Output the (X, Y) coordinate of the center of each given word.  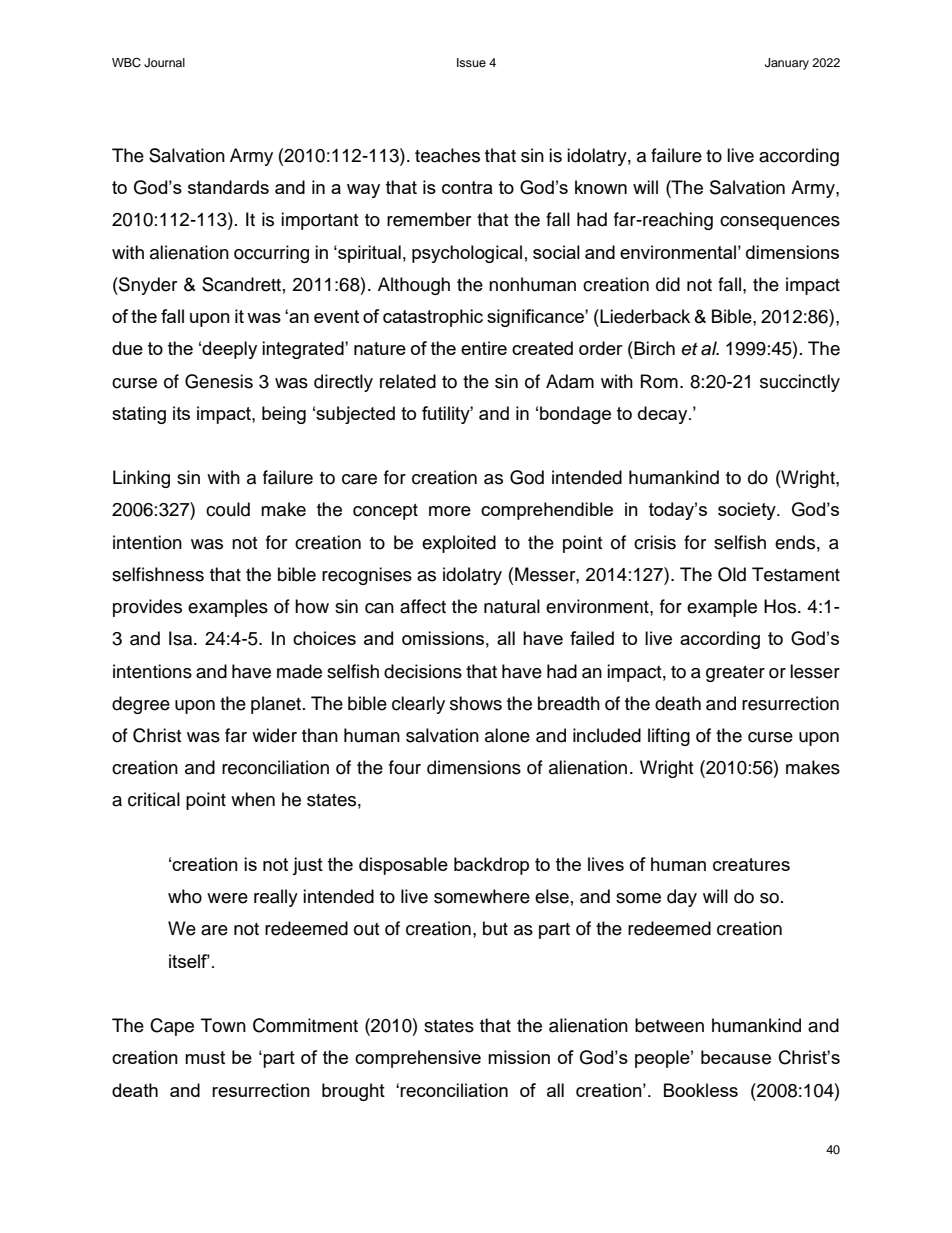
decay (664, 415)
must (205, 1057)
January (787, 64)
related (408, 381)
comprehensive (418, 1059)
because (736, 1057)
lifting (669, 737)
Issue (471, 62)
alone (507, 735)
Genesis (219, 381)
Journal (164, 63)
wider (274, 735)
